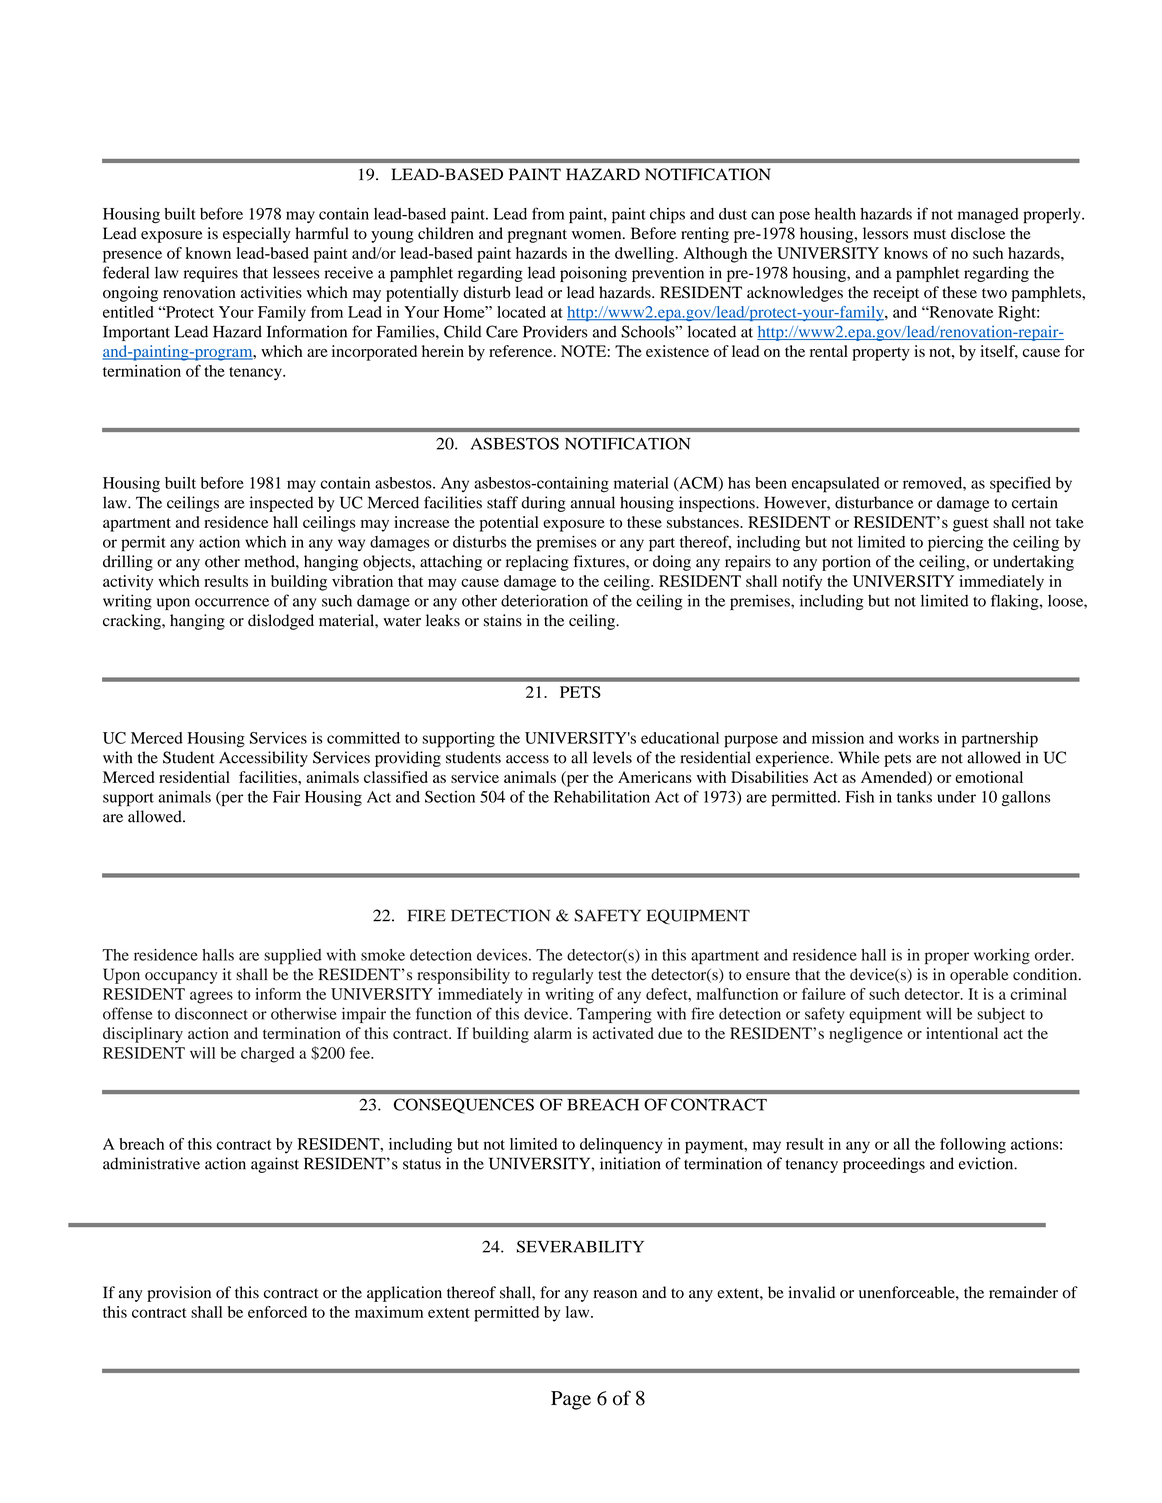  I want to click on Page, so click(571, 1400).
